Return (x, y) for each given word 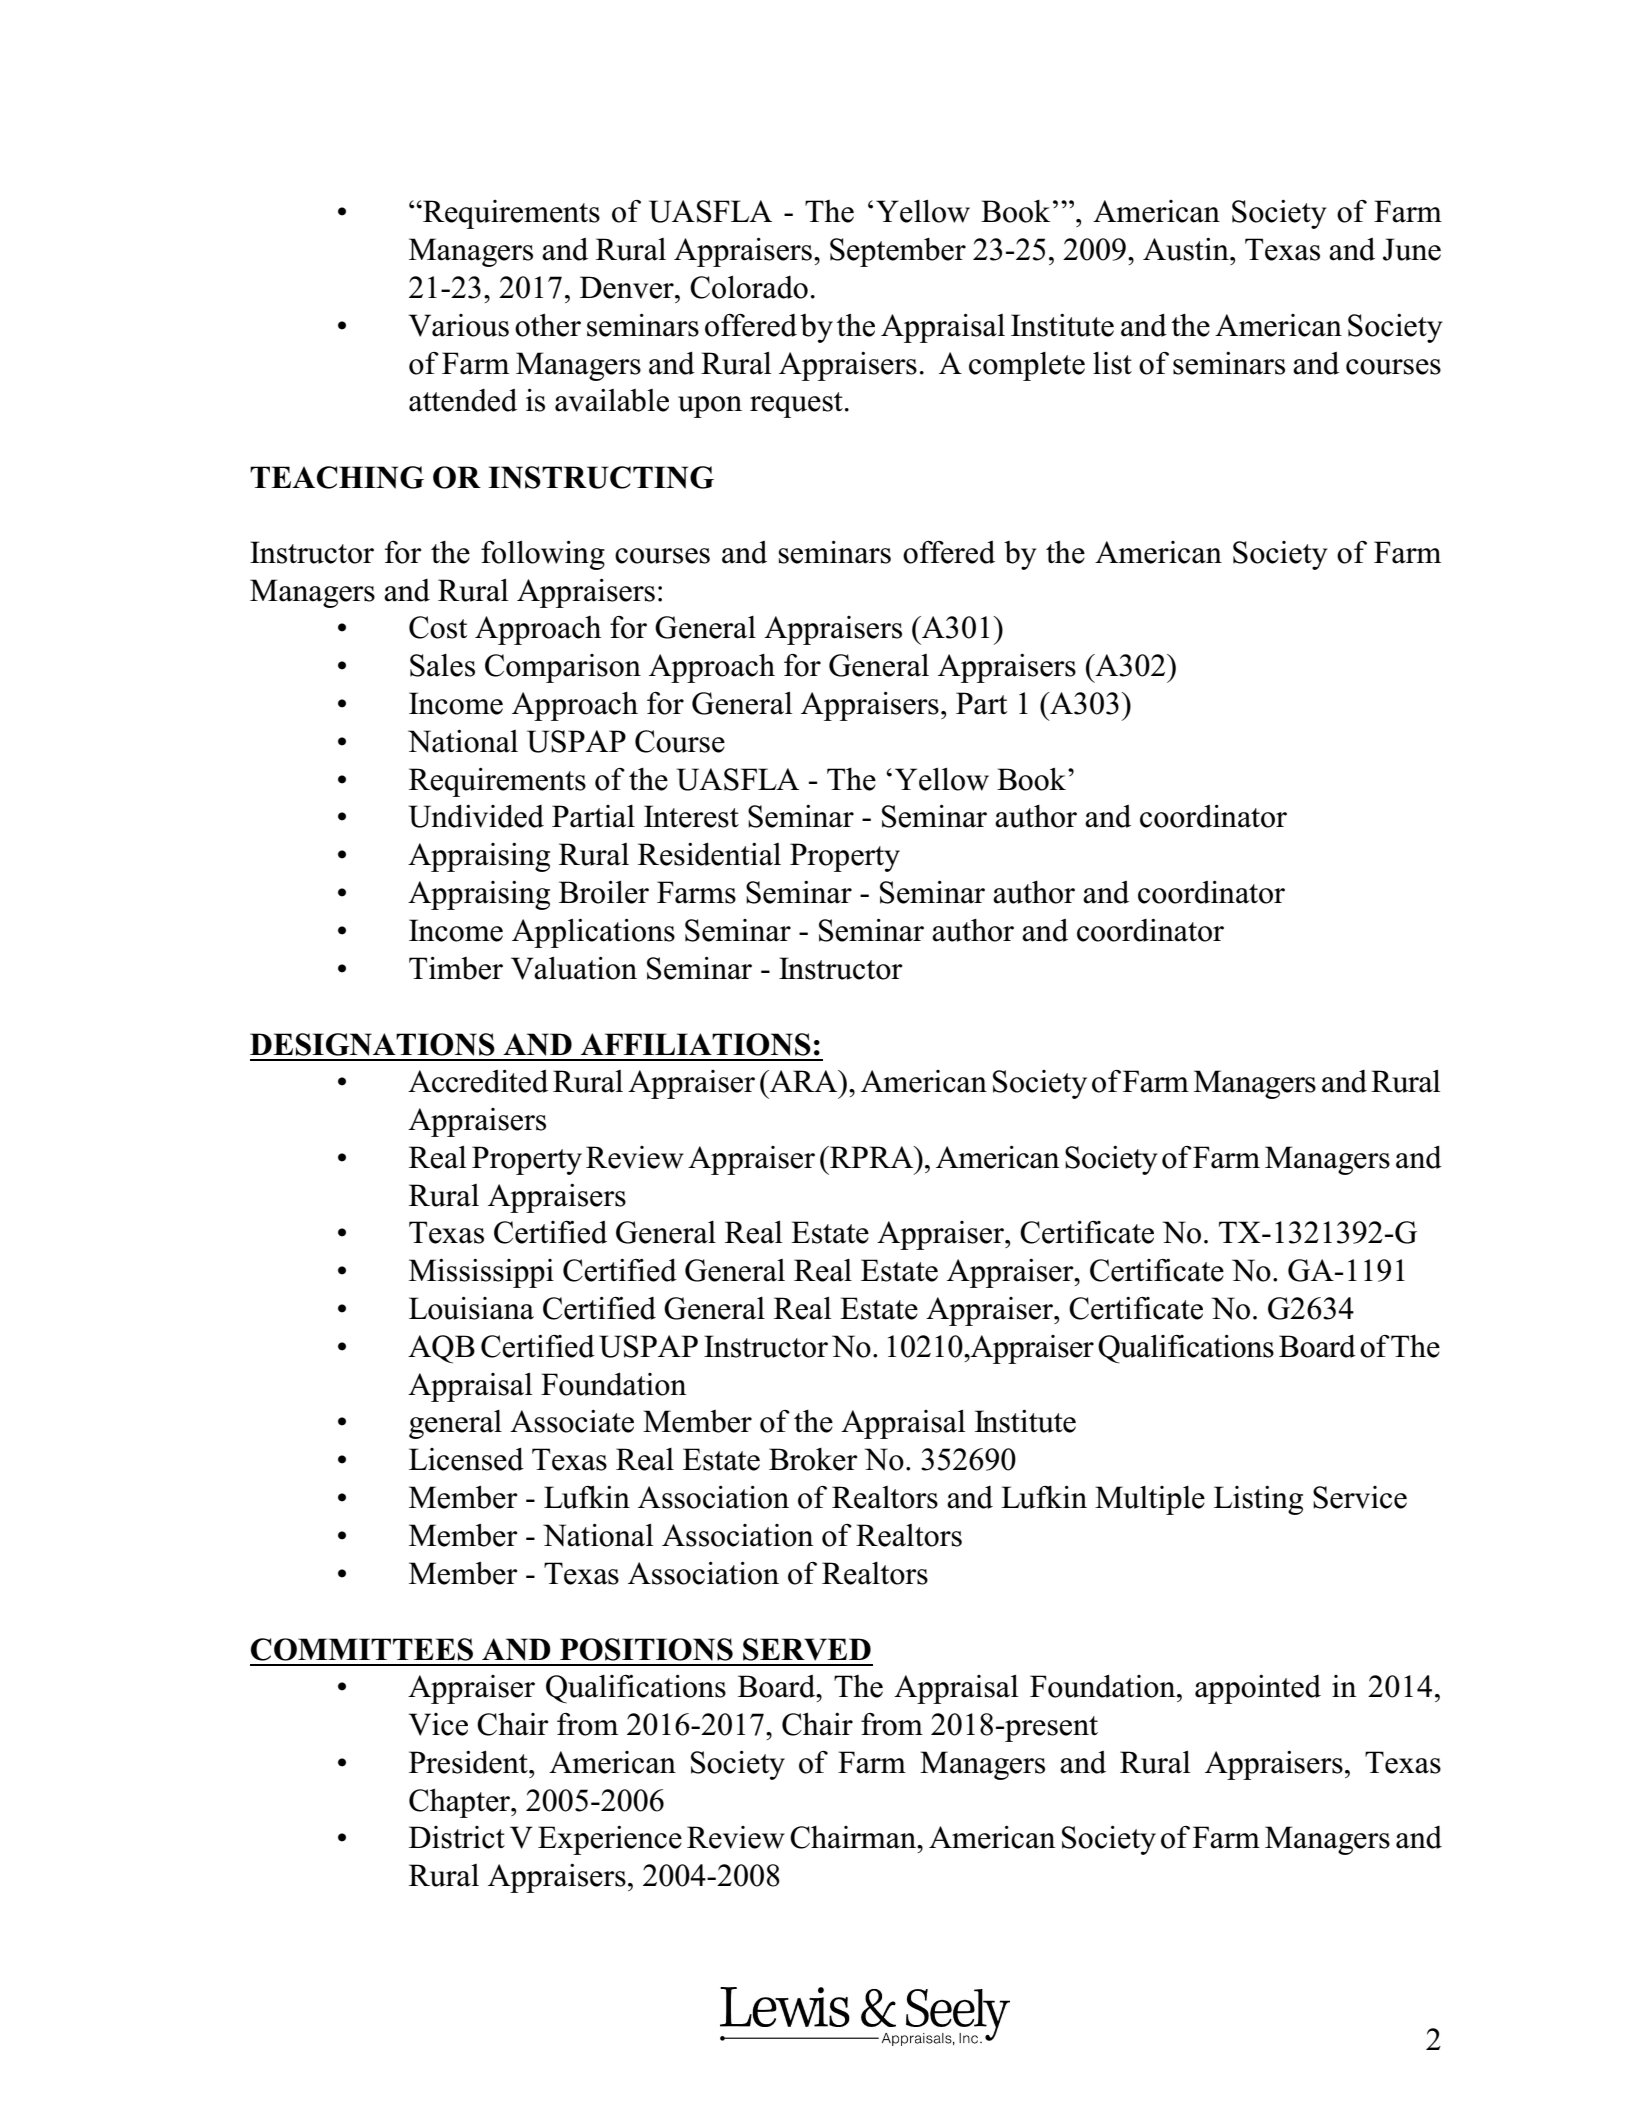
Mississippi (481, 1273)
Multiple (1150, 1500)
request (796, 405)
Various (459, 325)
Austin (1187, 249)
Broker (813, 1459)
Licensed (466, 1459)
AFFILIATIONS (696, 1044)
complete (1027, 366)
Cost (438, 627)
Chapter (461, 1803)
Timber (456, 968)
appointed (1258, 1689)
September (898, 252)
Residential (709, 854)
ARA (804, 1081)
